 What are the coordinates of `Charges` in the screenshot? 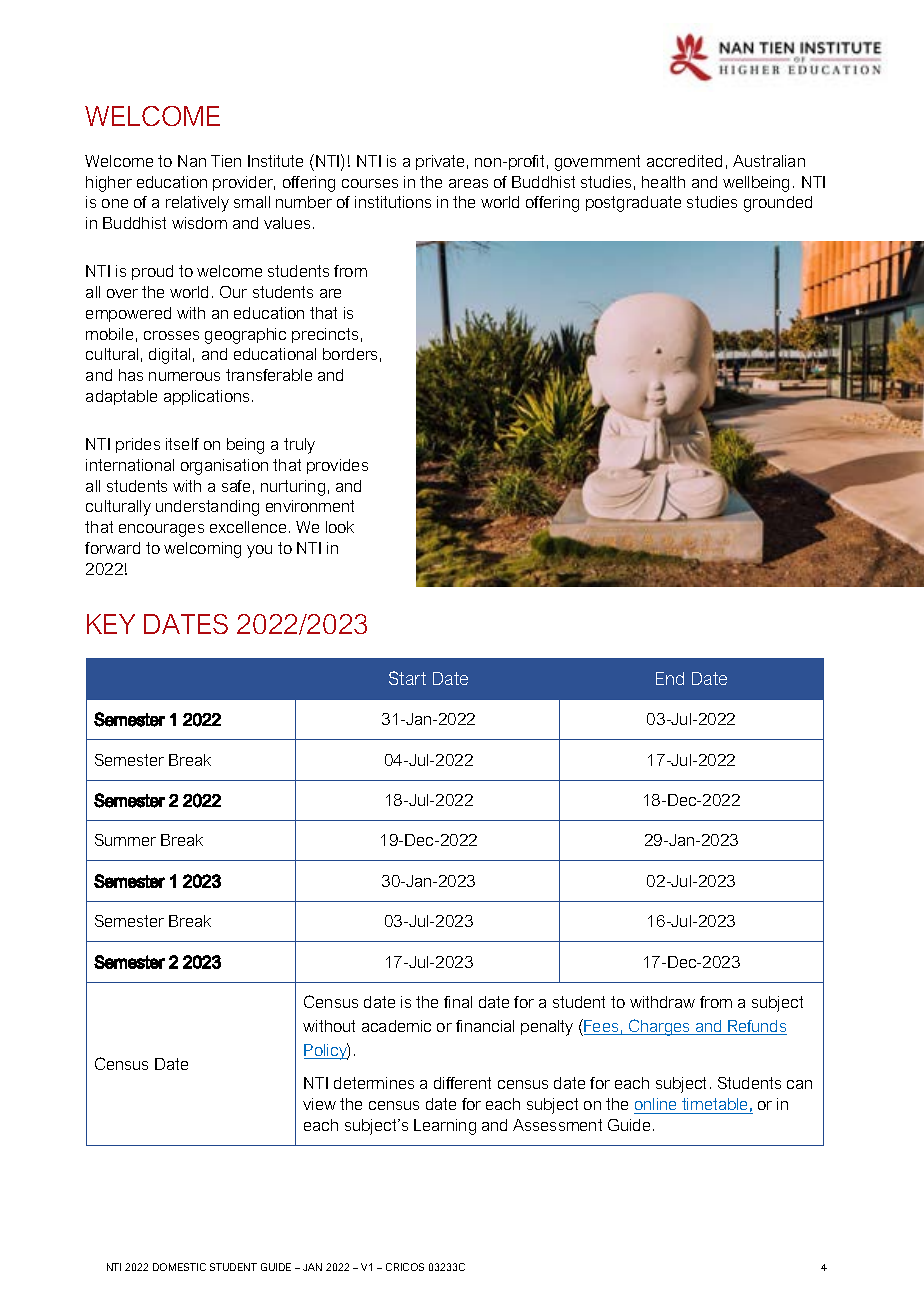 It's located at (660, 1027).
